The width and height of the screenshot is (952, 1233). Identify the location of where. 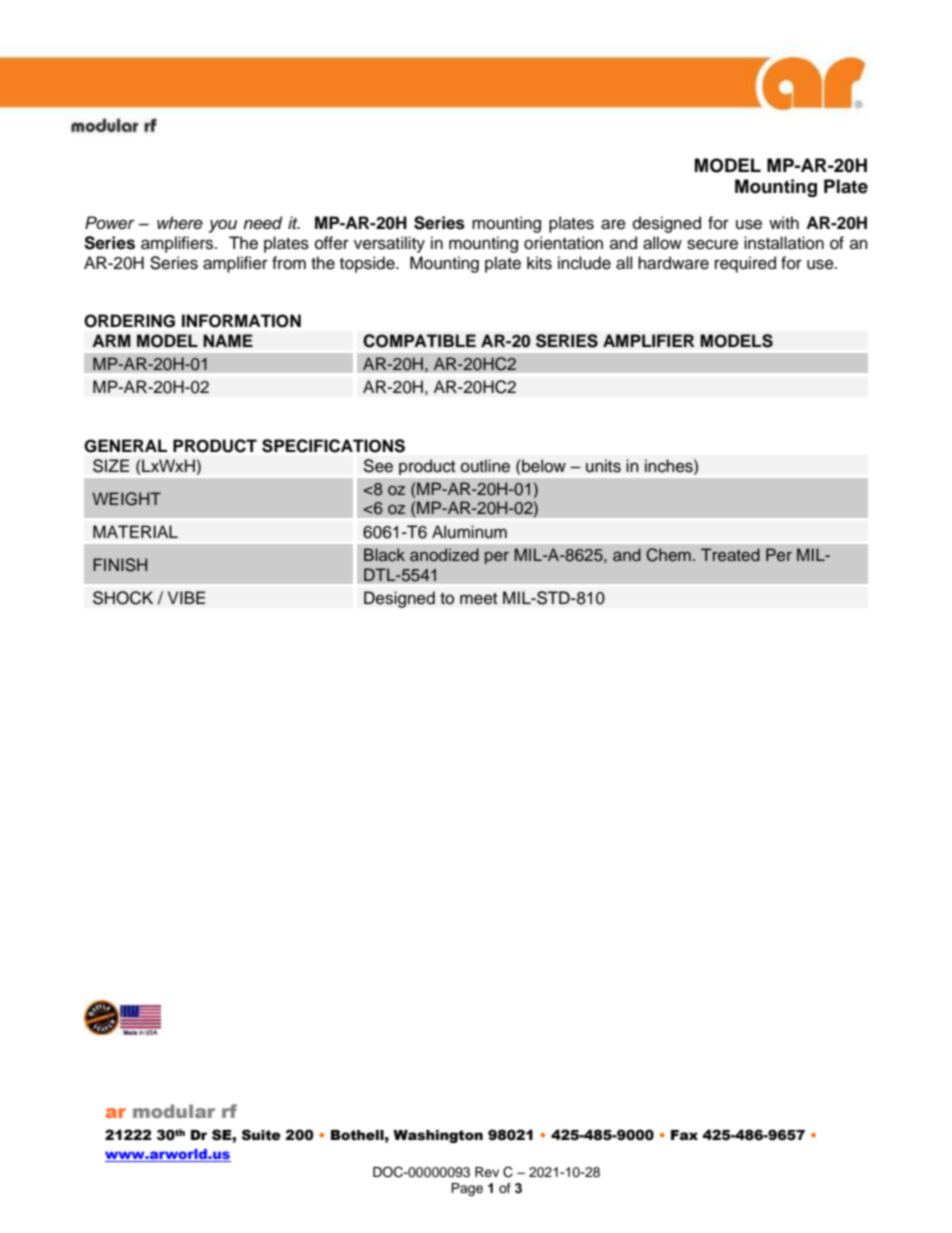
(180, 223).
